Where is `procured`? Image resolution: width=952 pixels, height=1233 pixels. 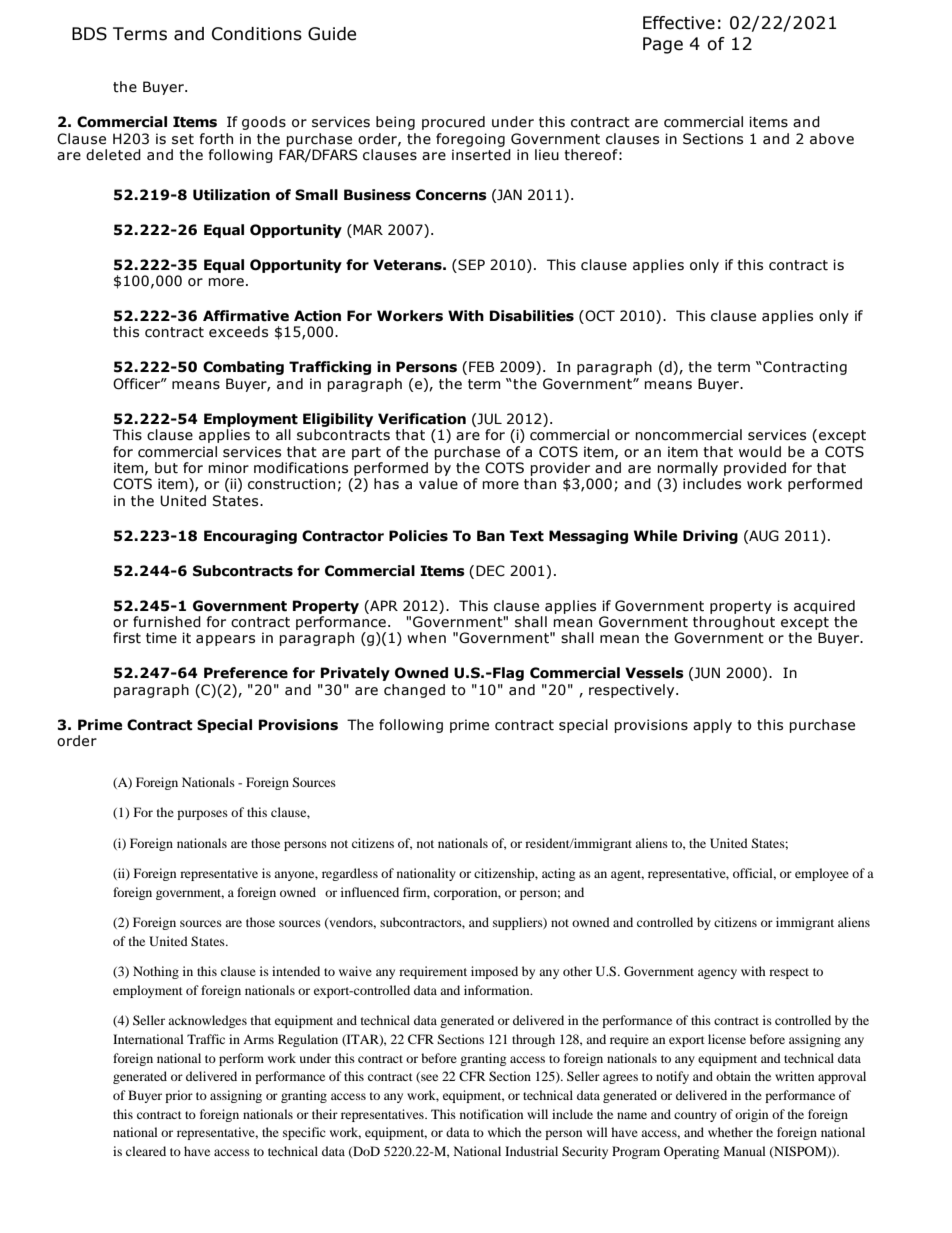 procured is located at coordinates (453, 123).
